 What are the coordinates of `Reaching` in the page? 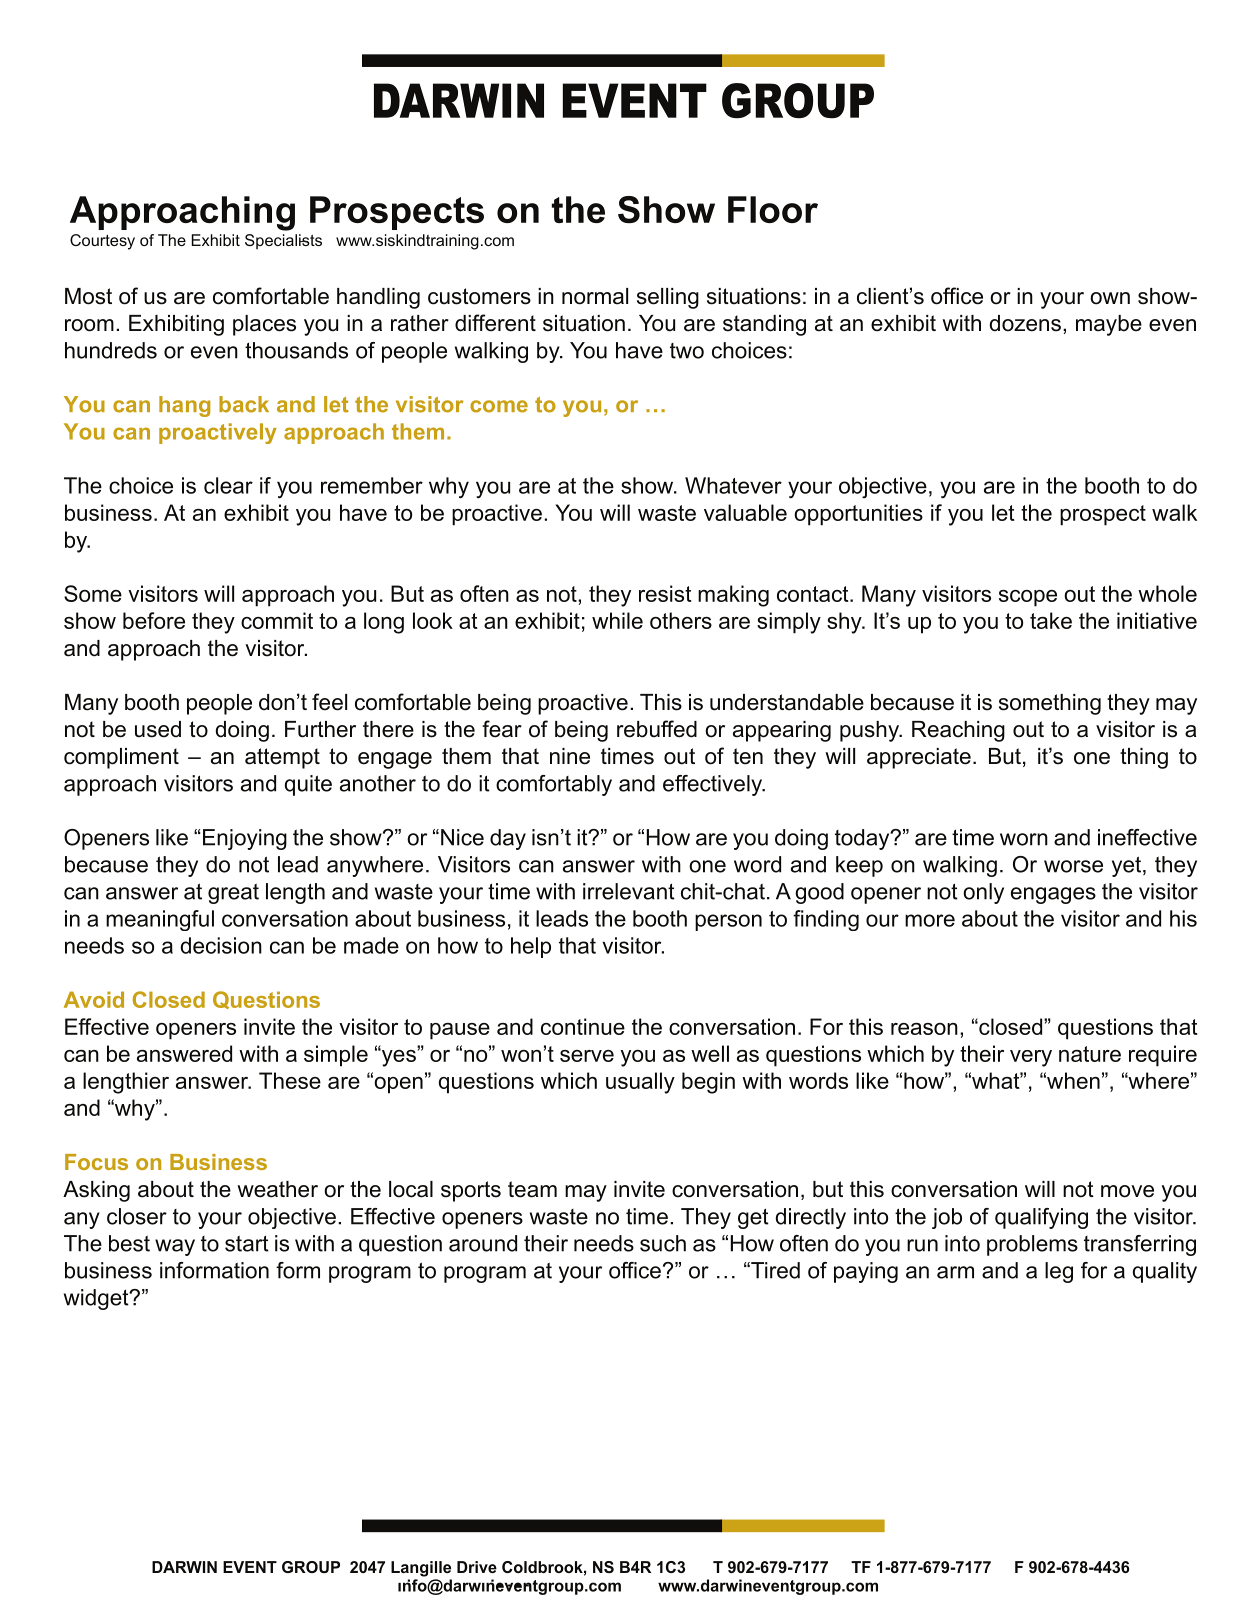 It's located at (958, 731).
